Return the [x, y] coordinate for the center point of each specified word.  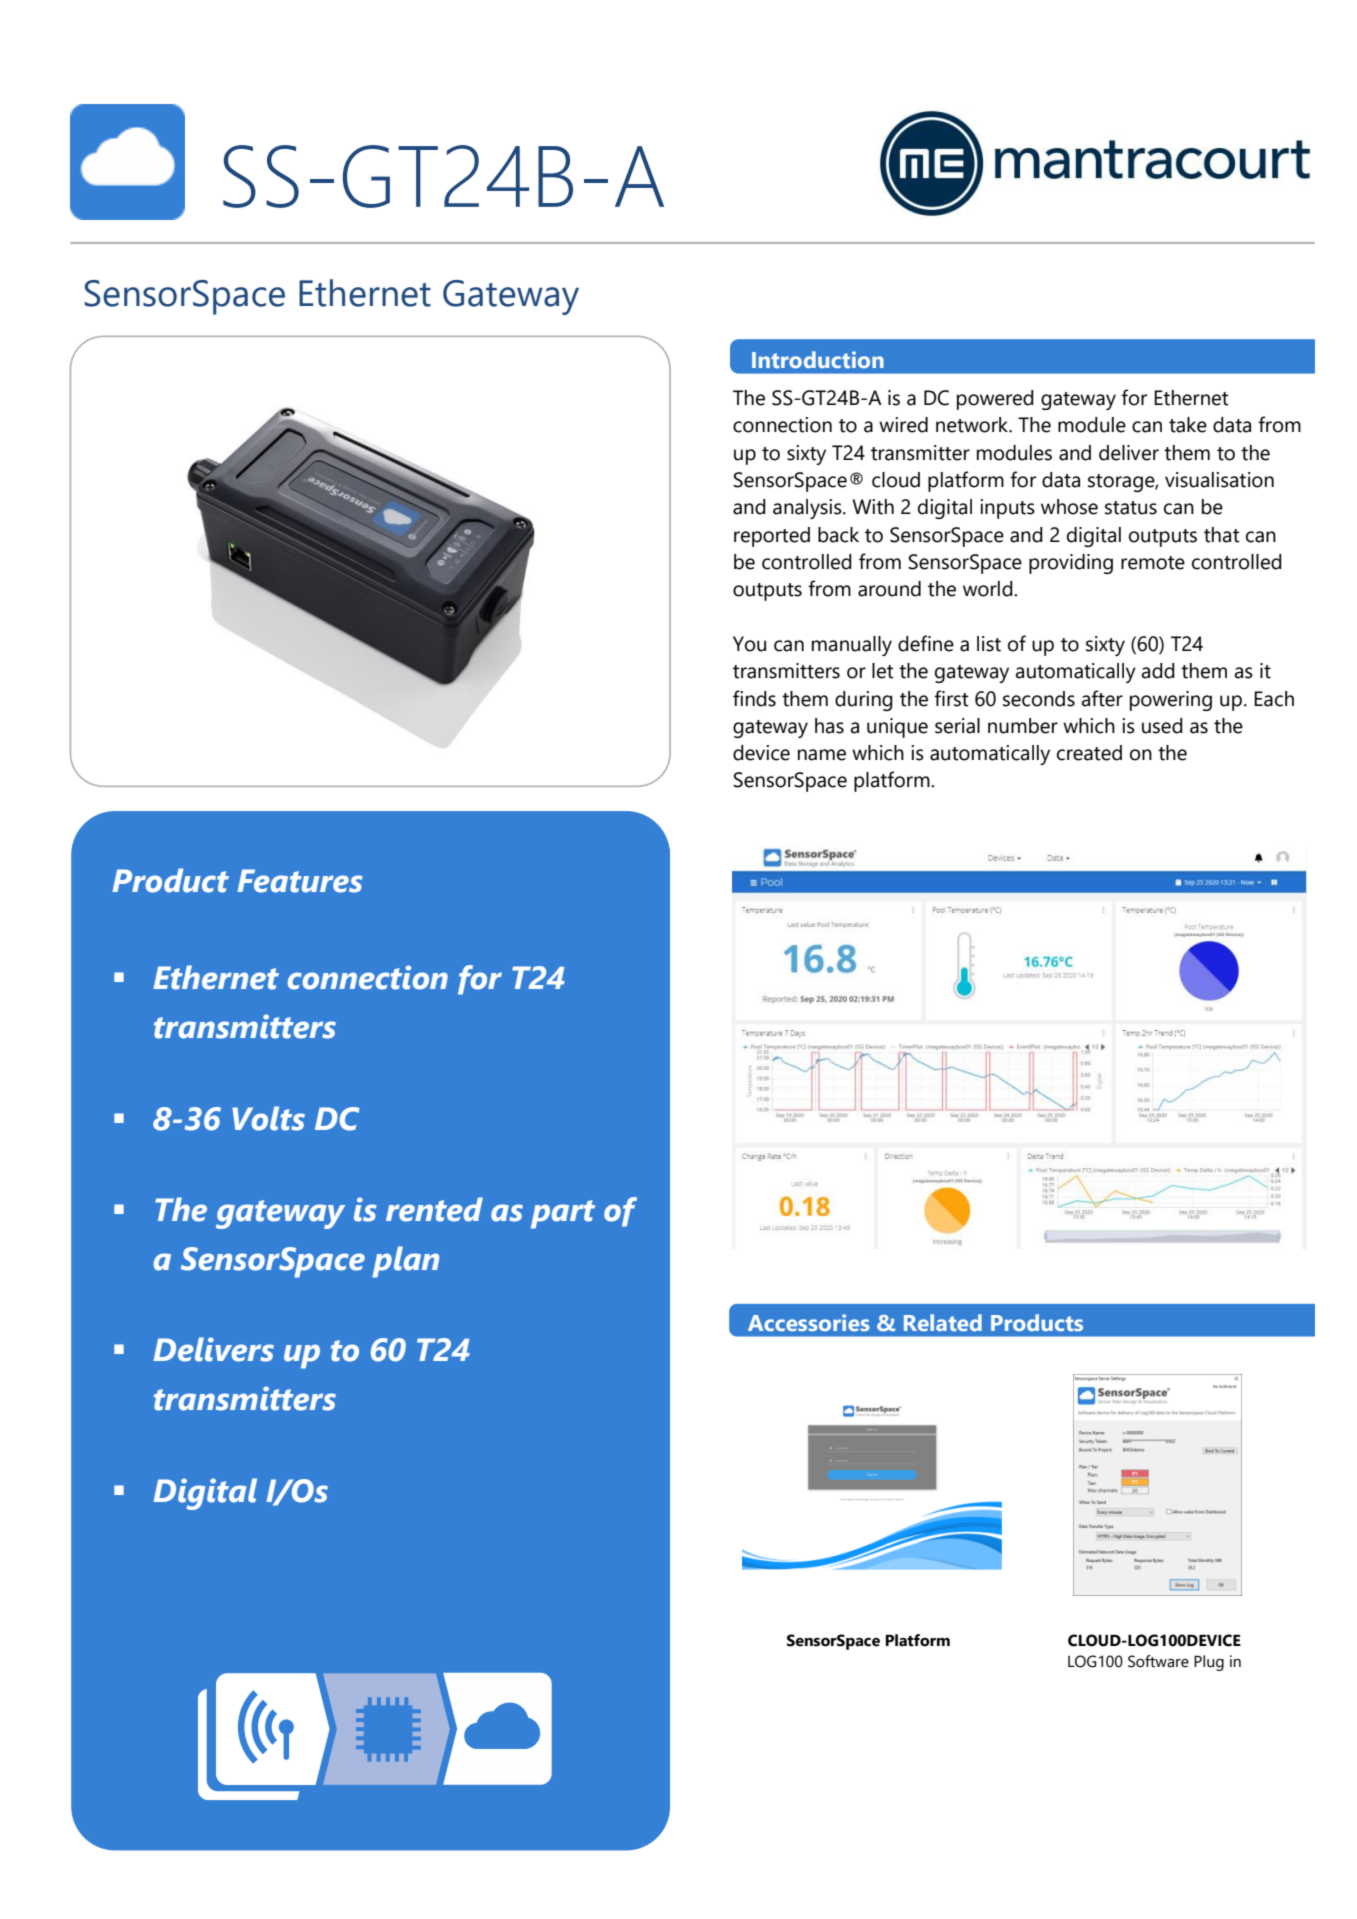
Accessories [809, 1322]
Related [943, 1322]
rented [434, 1209]
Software [1158, 1661]
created [1089, 753]
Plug [1209, 1663]
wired [903, 425]
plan [405, 1262]
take [1188, 425]
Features [300, 881]
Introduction [818, 359]
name [822, 755]
